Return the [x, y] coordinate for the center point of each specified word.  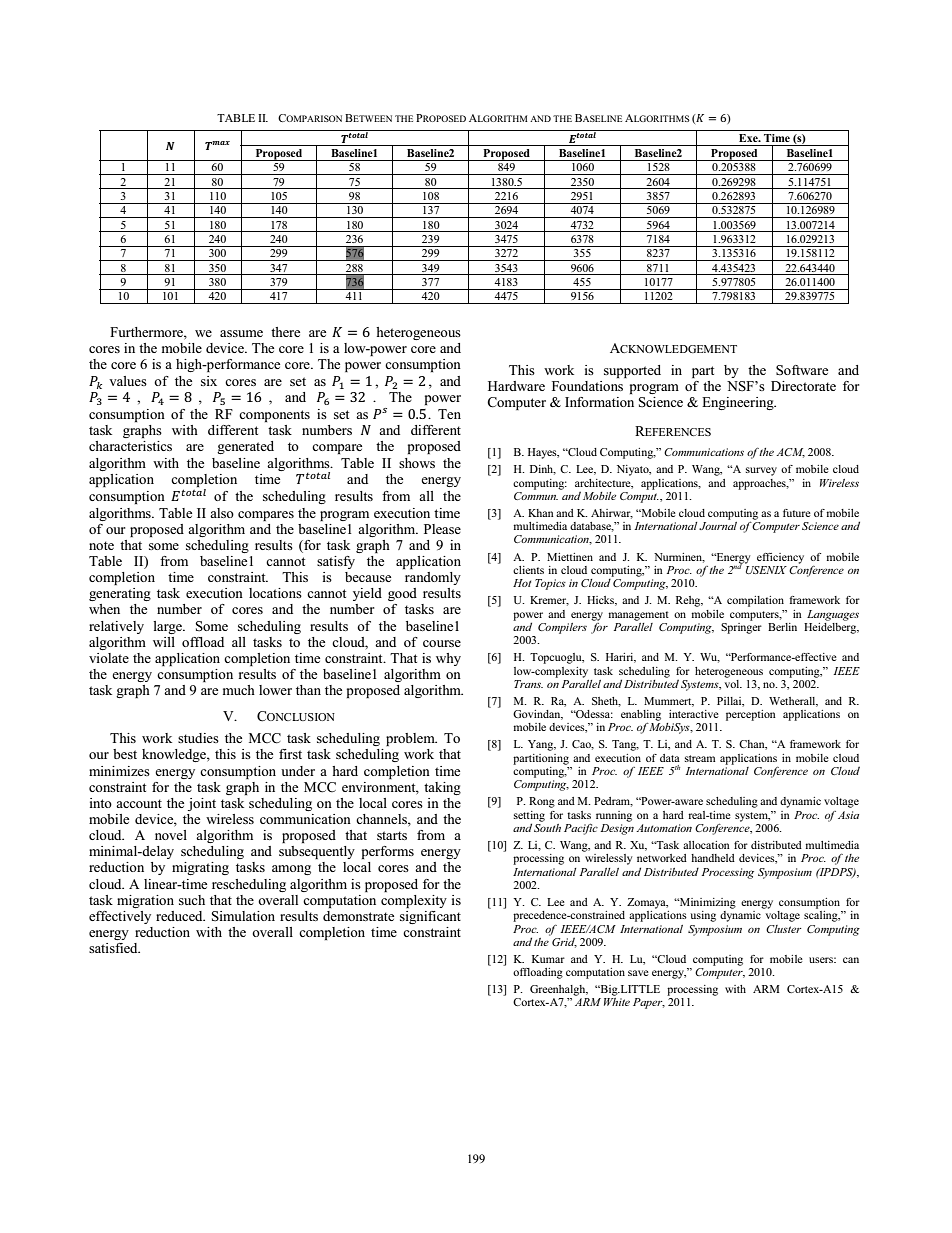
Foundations [587, 386]
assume [241, 333]
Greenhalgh [559, 990]
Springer [741, 627]
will [164, 642]
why [448, 659]
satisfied [114, 948]
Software [802, 370]
